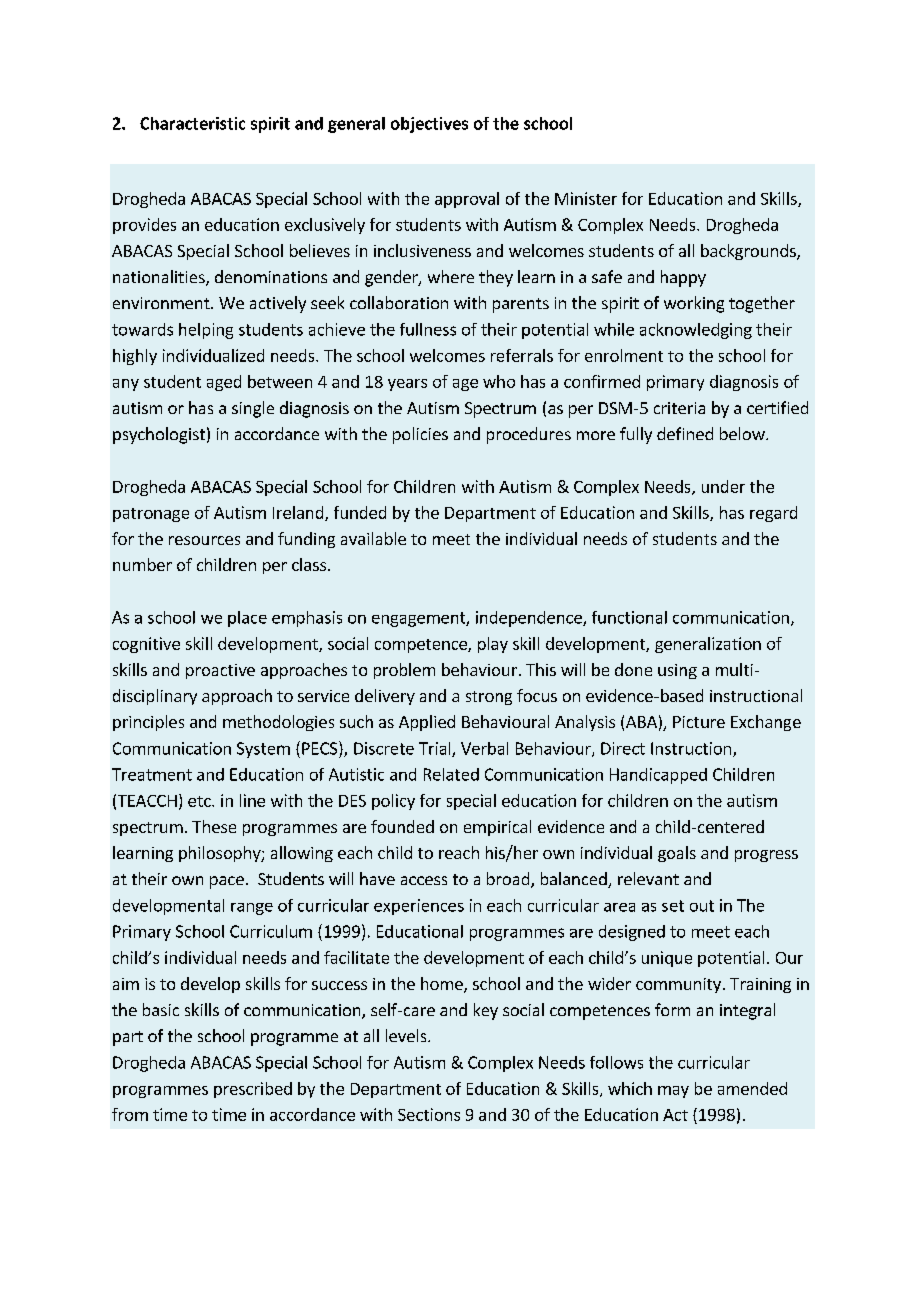  I want to click on Minister, so click(586, 198).
